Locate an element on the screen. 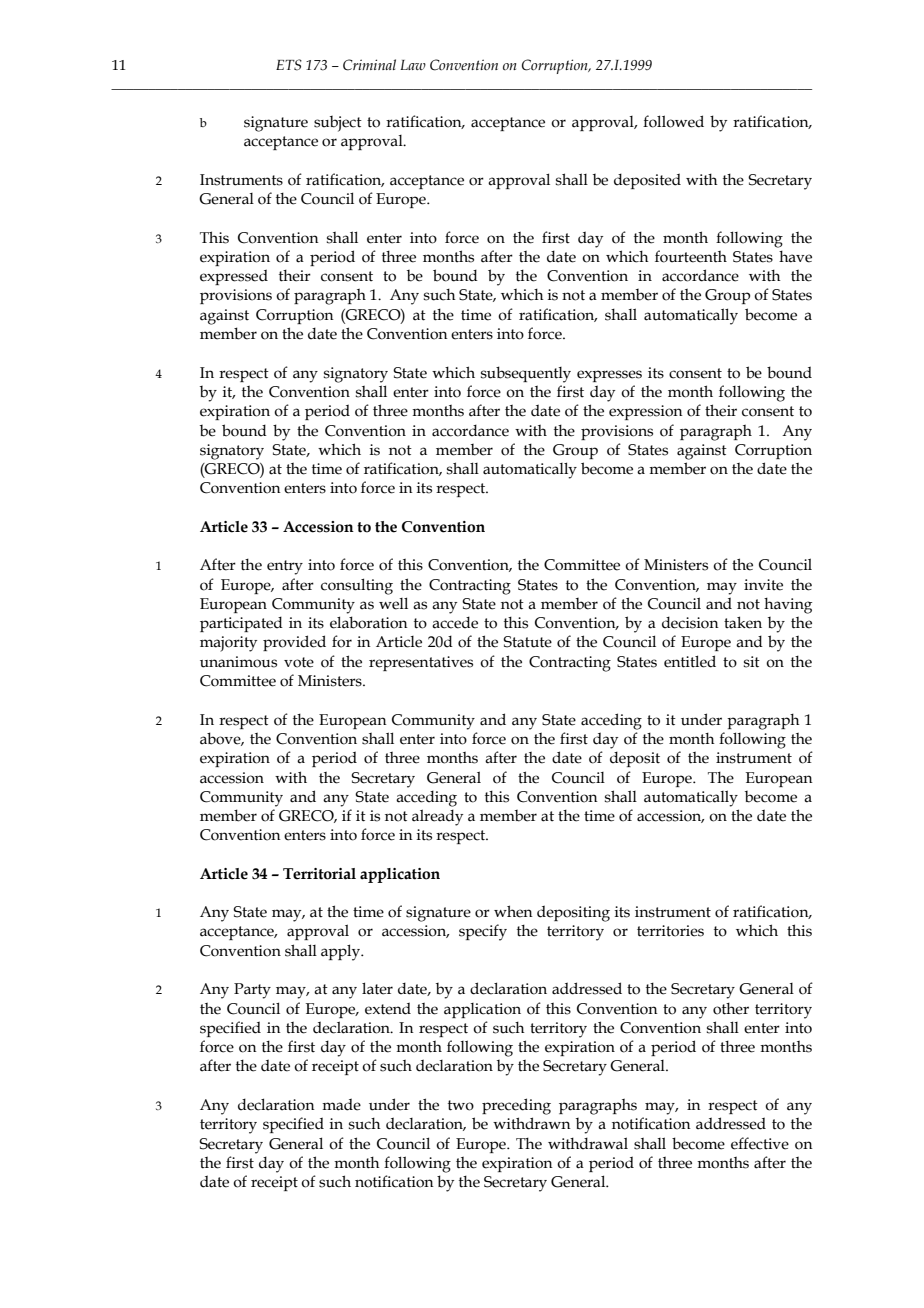 The width and height of the screenshot is (924, 1308). Territorial is located at coordinates (319, 874).
